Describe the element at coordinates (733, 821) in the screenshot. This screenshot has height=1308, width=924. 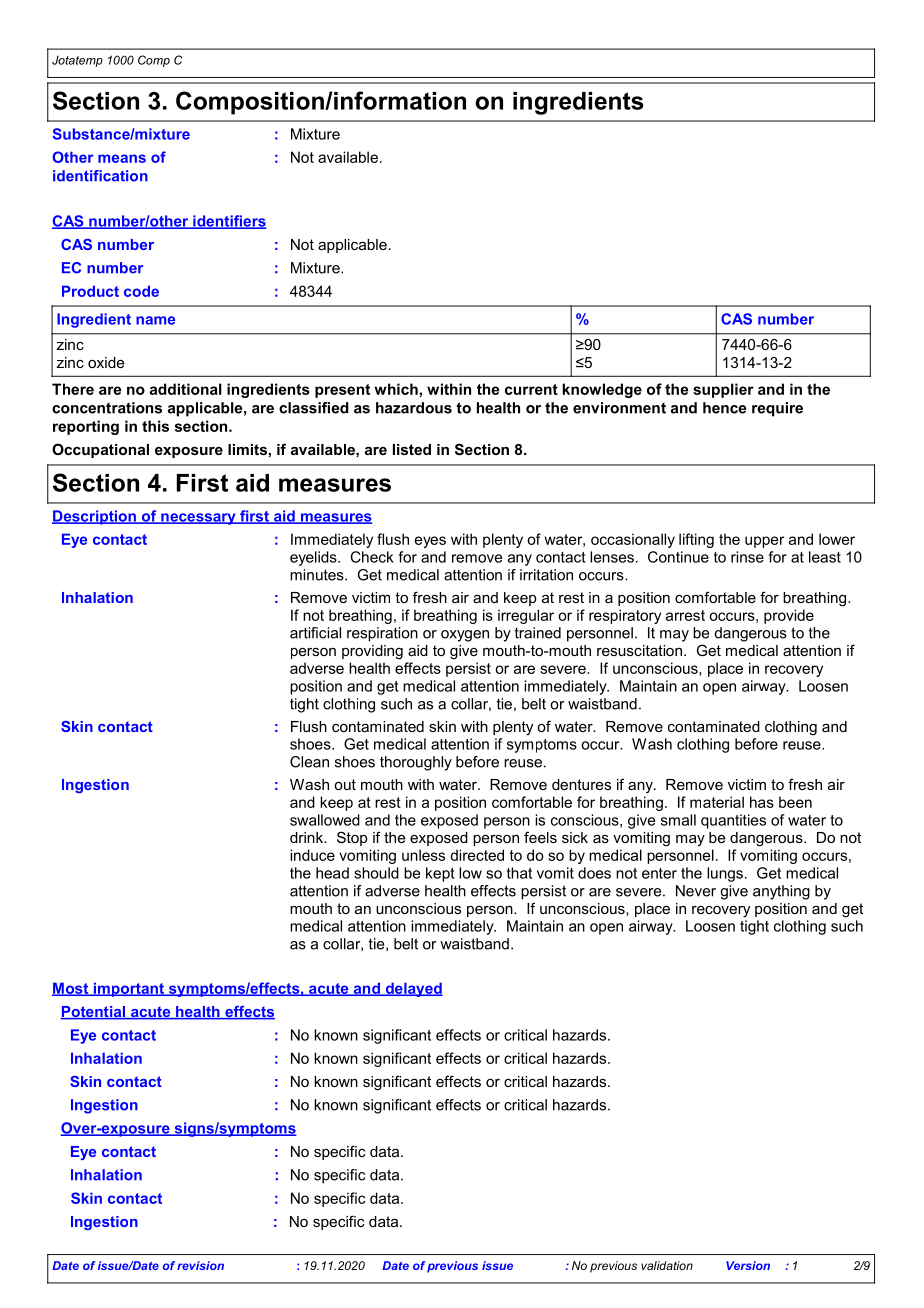
I see `quantities` at that location.
